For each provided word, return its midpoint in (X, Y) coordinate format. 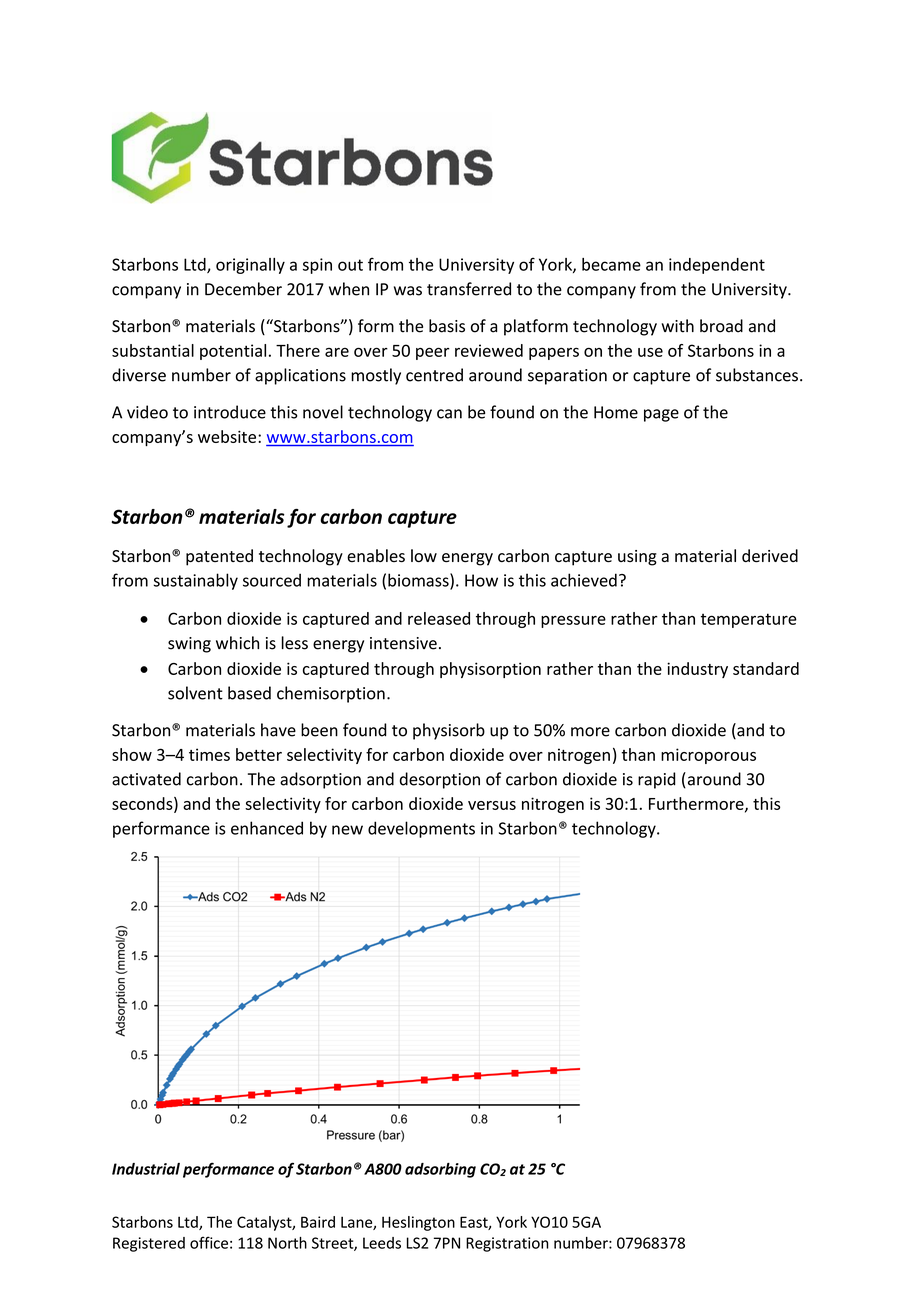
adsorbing (440, 1170)
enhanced (267, 828)
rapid (656, 780)
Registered (149, 1244)
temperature (749, 620)
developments (421, 829)
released (439, 618)
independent (717, 266)
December (243, 289)
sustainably (196, 581)
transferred (469, 289)
